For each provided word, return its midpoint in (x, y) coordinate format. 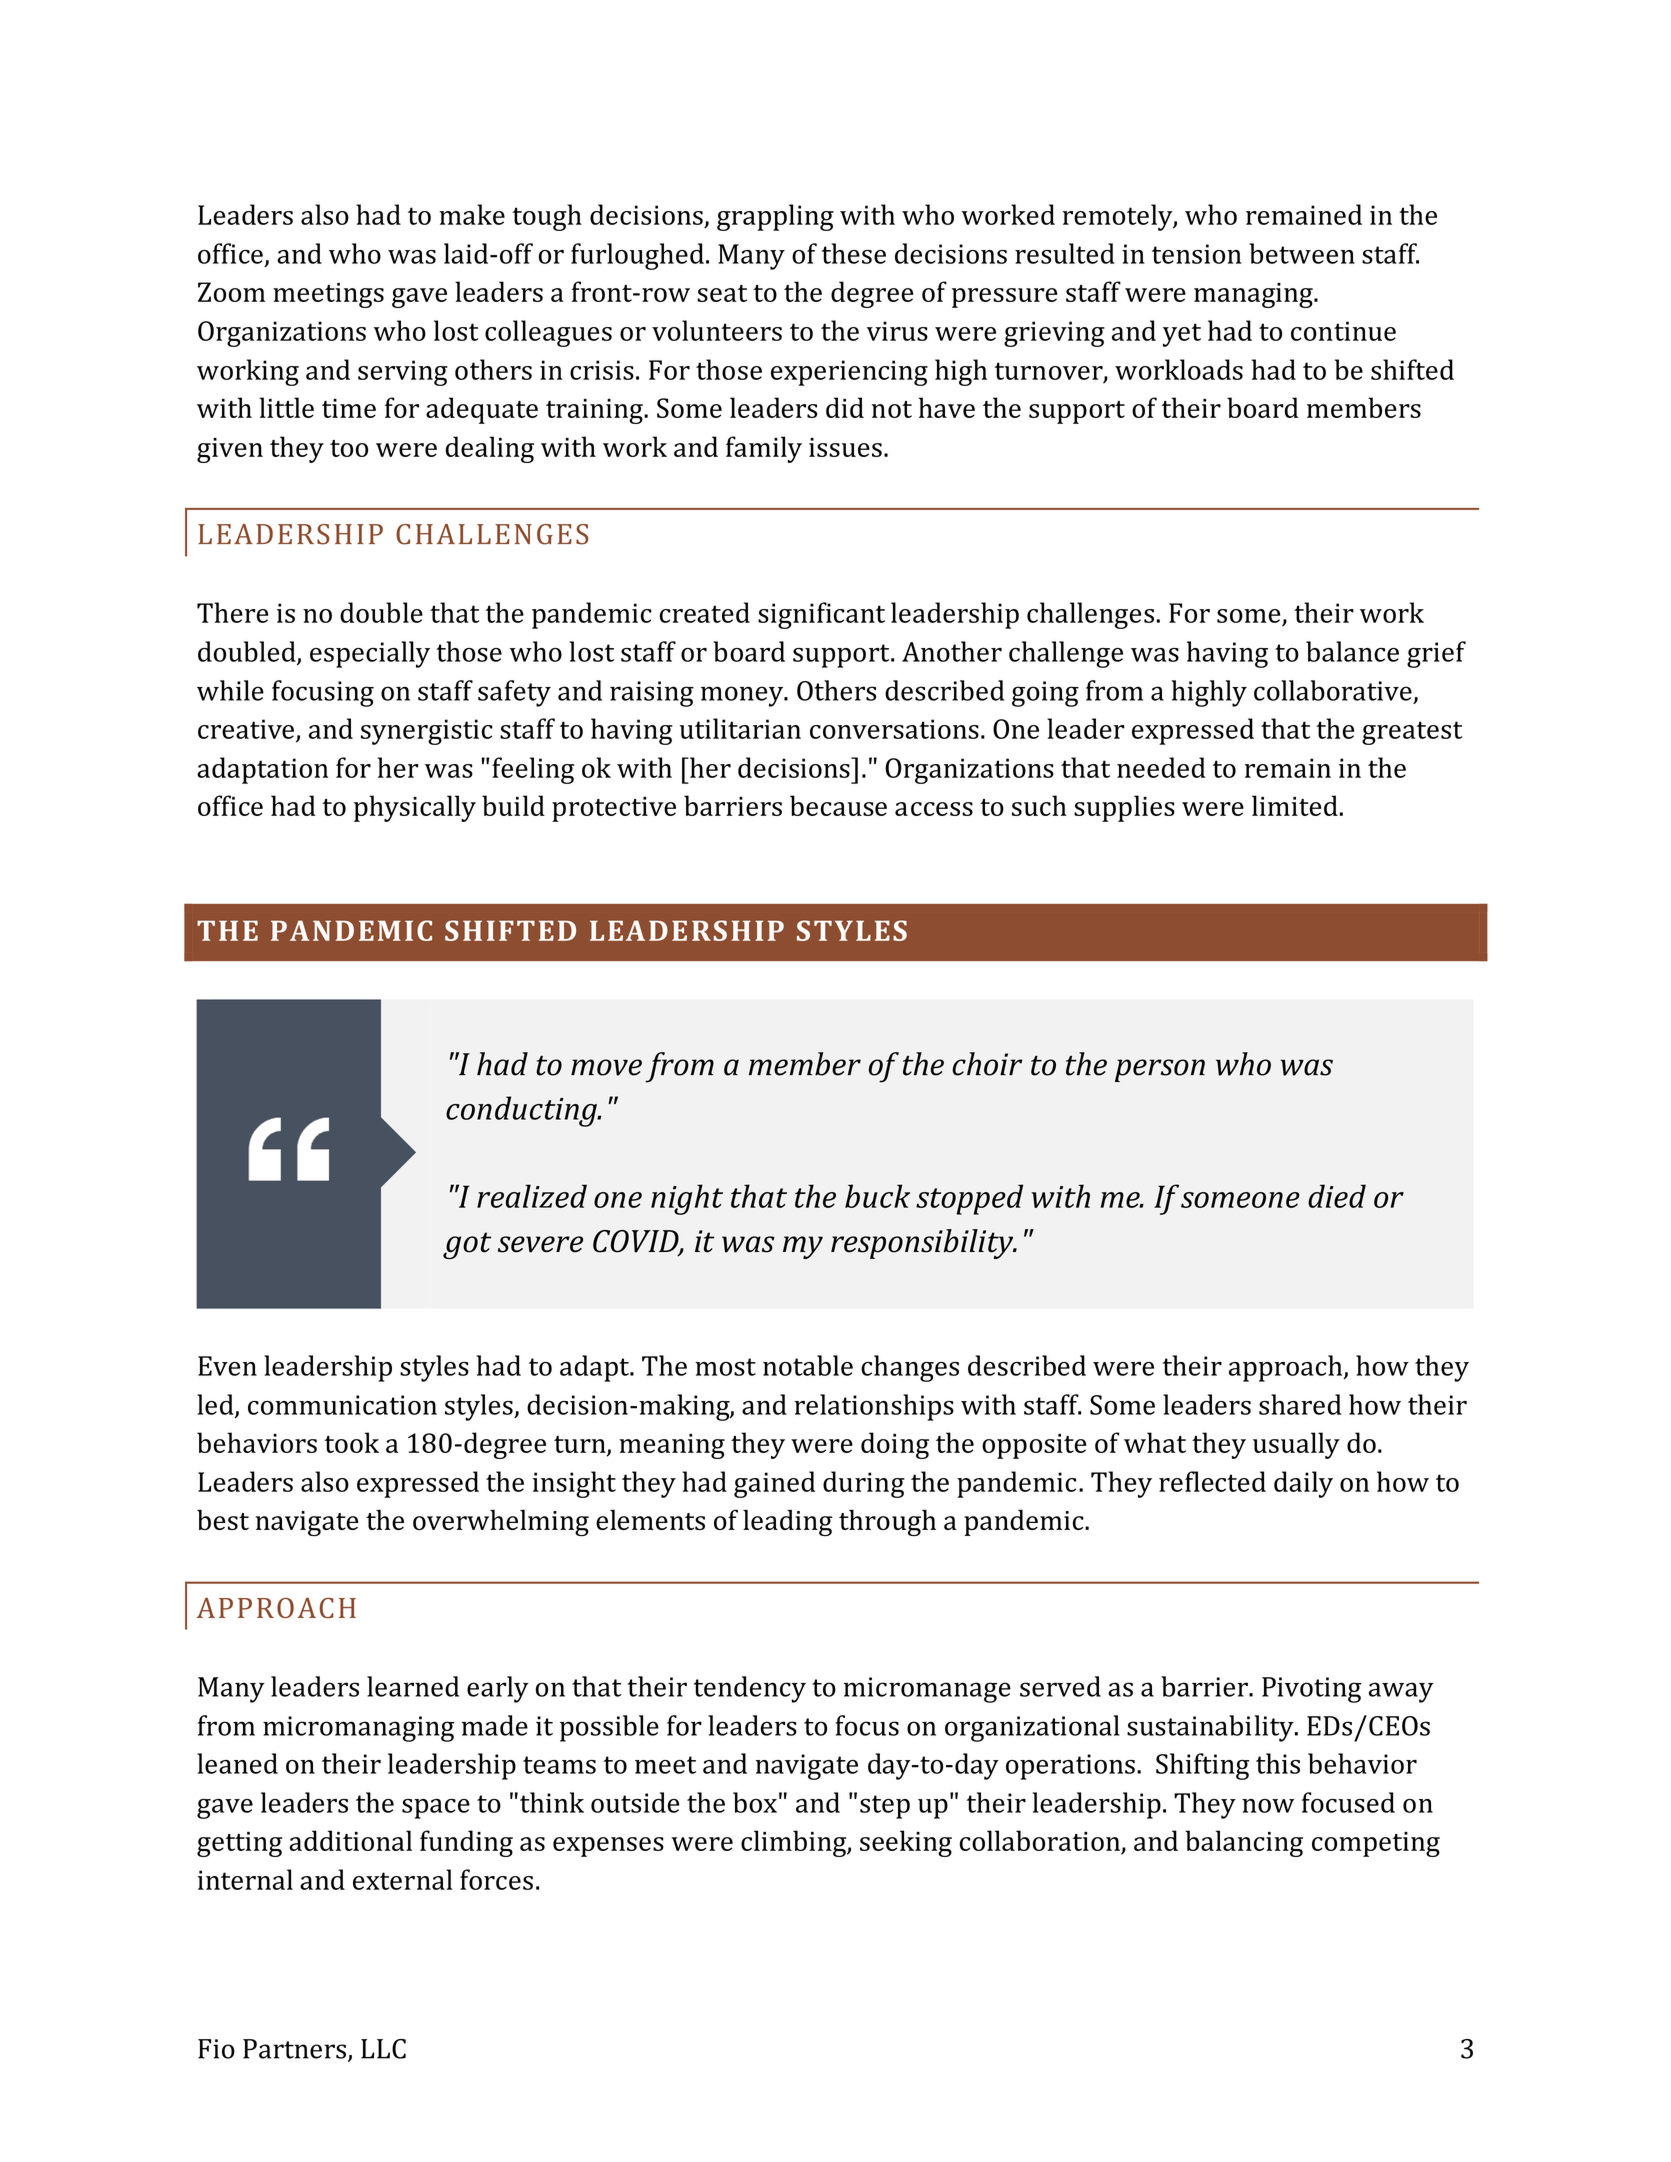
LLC (383, 2049)
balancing (1244, 1843)
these (854, 253)
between (1302, 253)
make (472, 214)
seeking (906, 1843)
